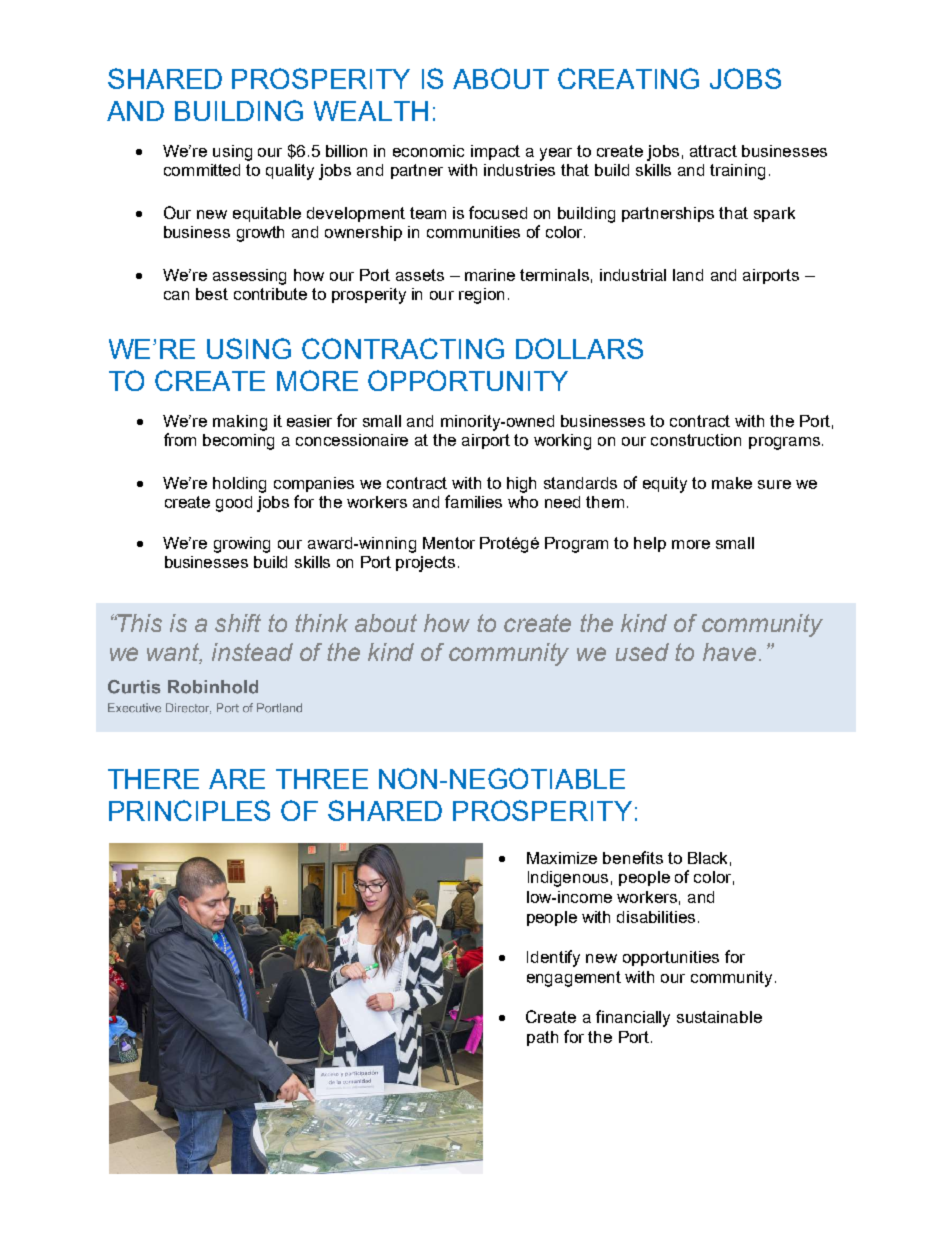 This screenshot has width=952, height=1233. I want to click on attract, so click(713, 151).
